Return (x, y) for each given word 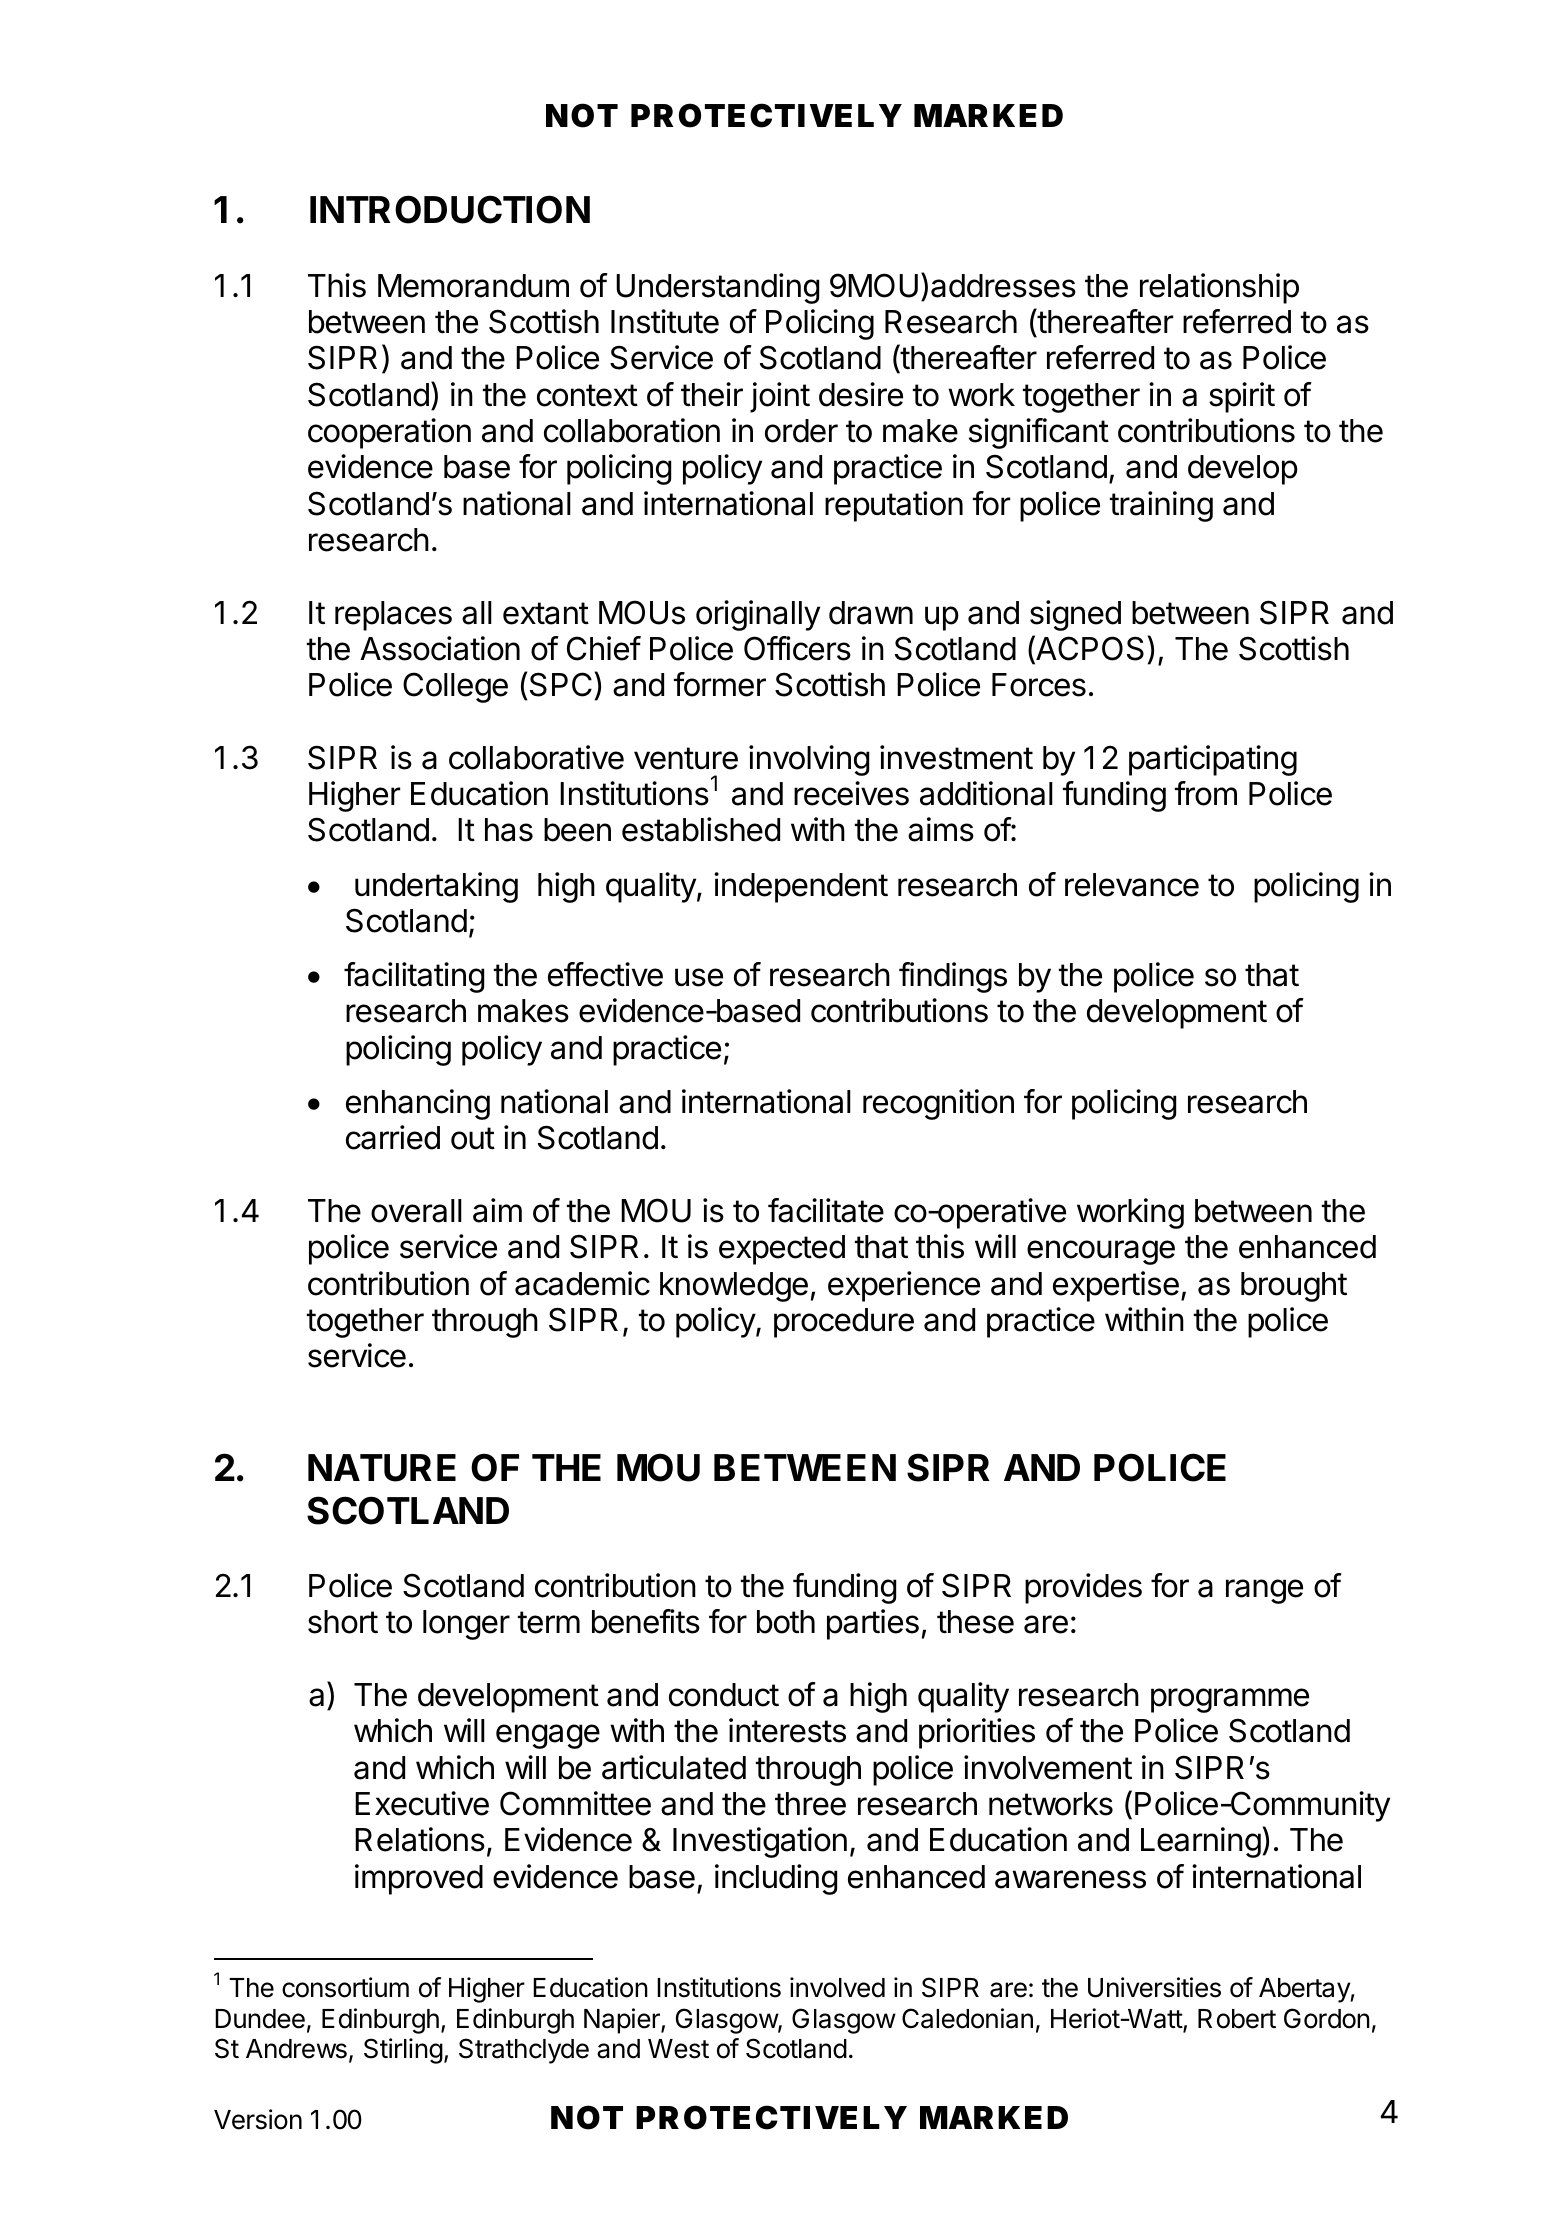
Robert (1237, 2019)
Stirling (403, 2051)
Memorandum (473, 286)
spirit (1242, 397)
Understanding (717, 288)
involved (837, 1987)
